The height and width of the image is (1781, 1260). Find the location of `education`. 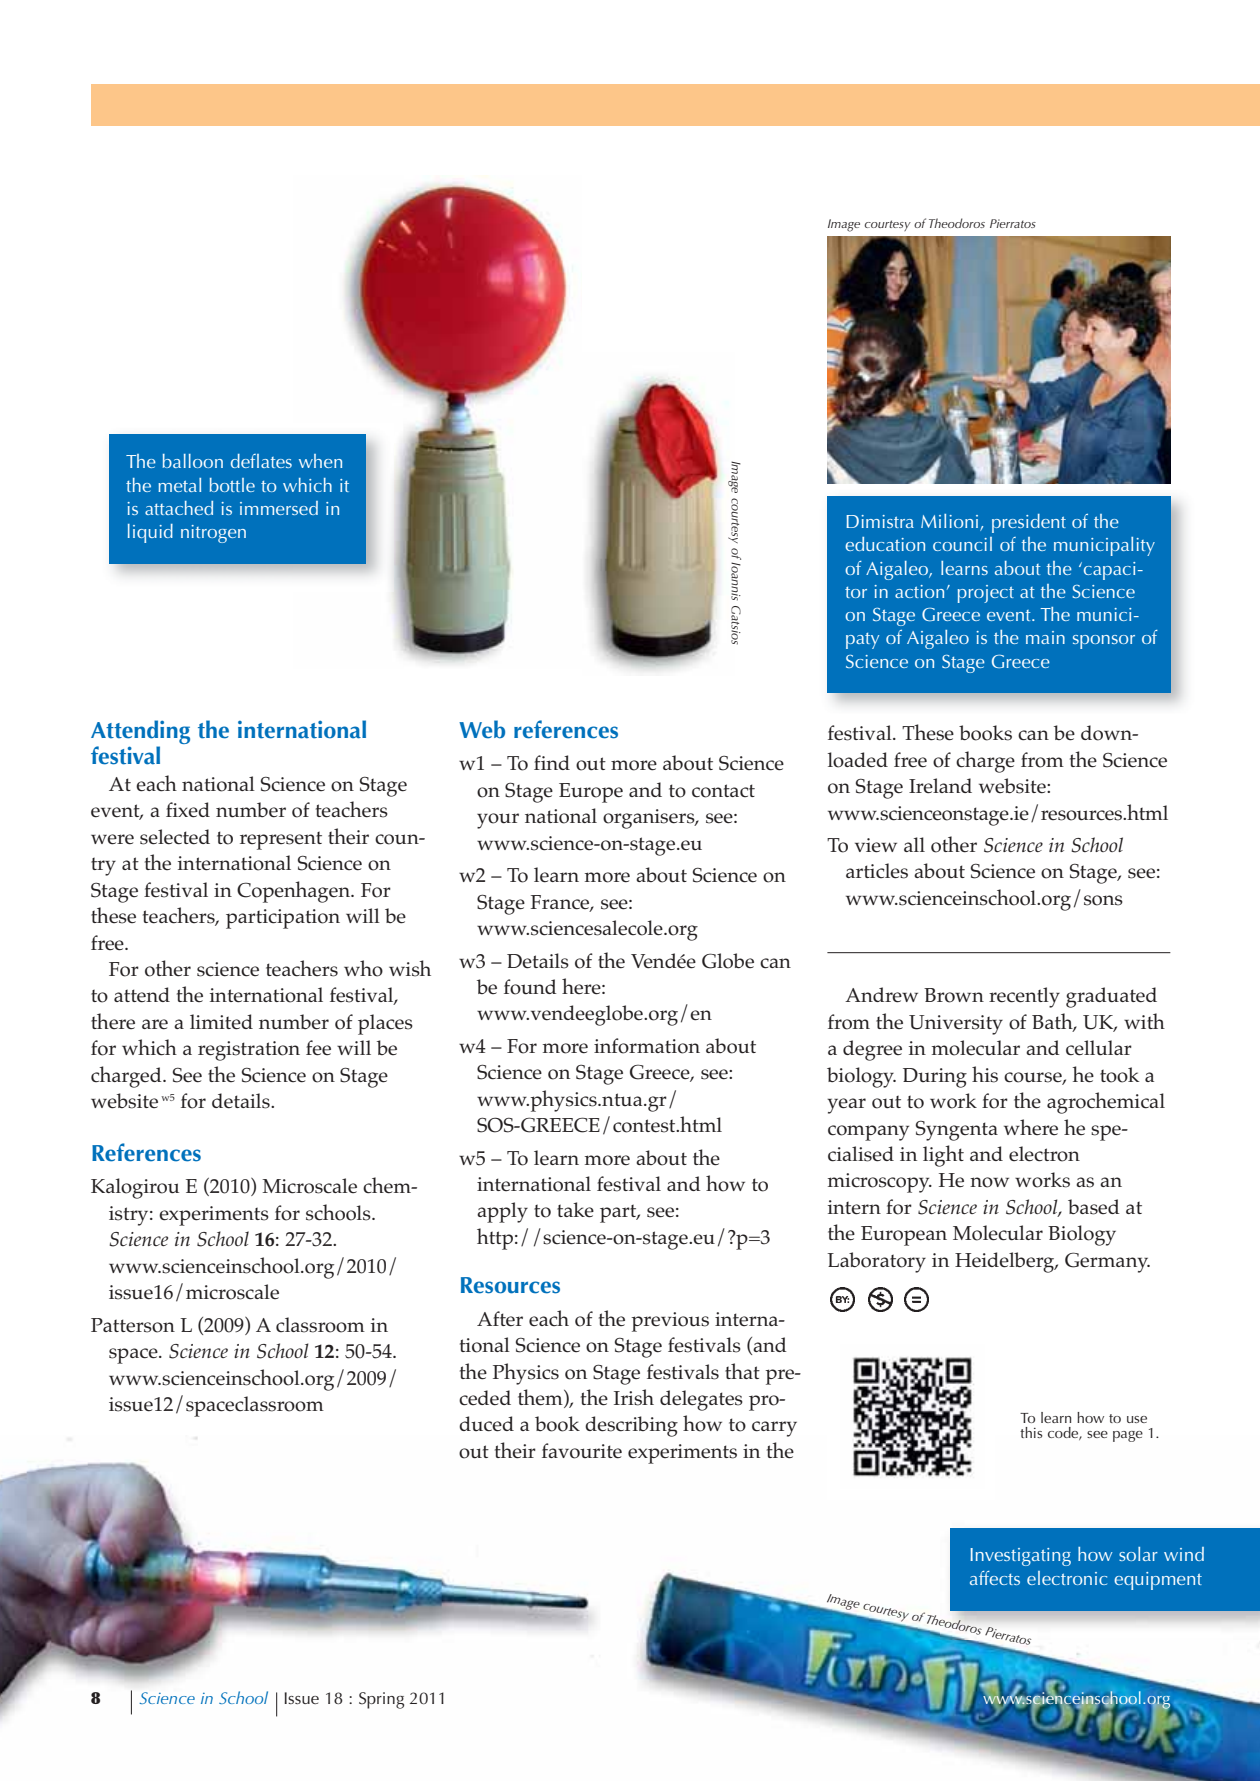

education is located at coordinates (885, 544).
